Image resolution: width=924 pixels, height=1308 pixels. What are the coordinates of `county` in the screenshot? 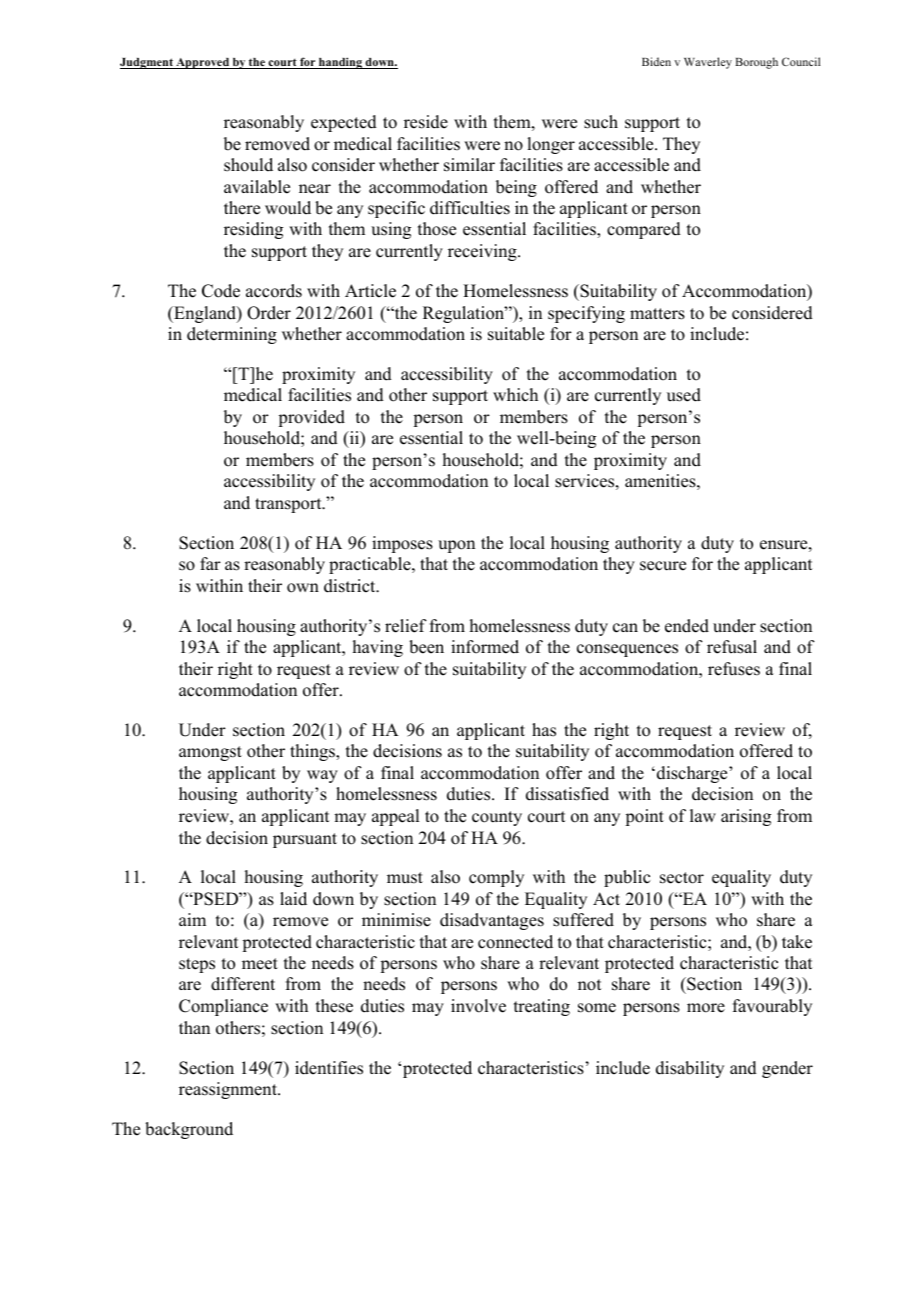 It's located at (497, 818).
